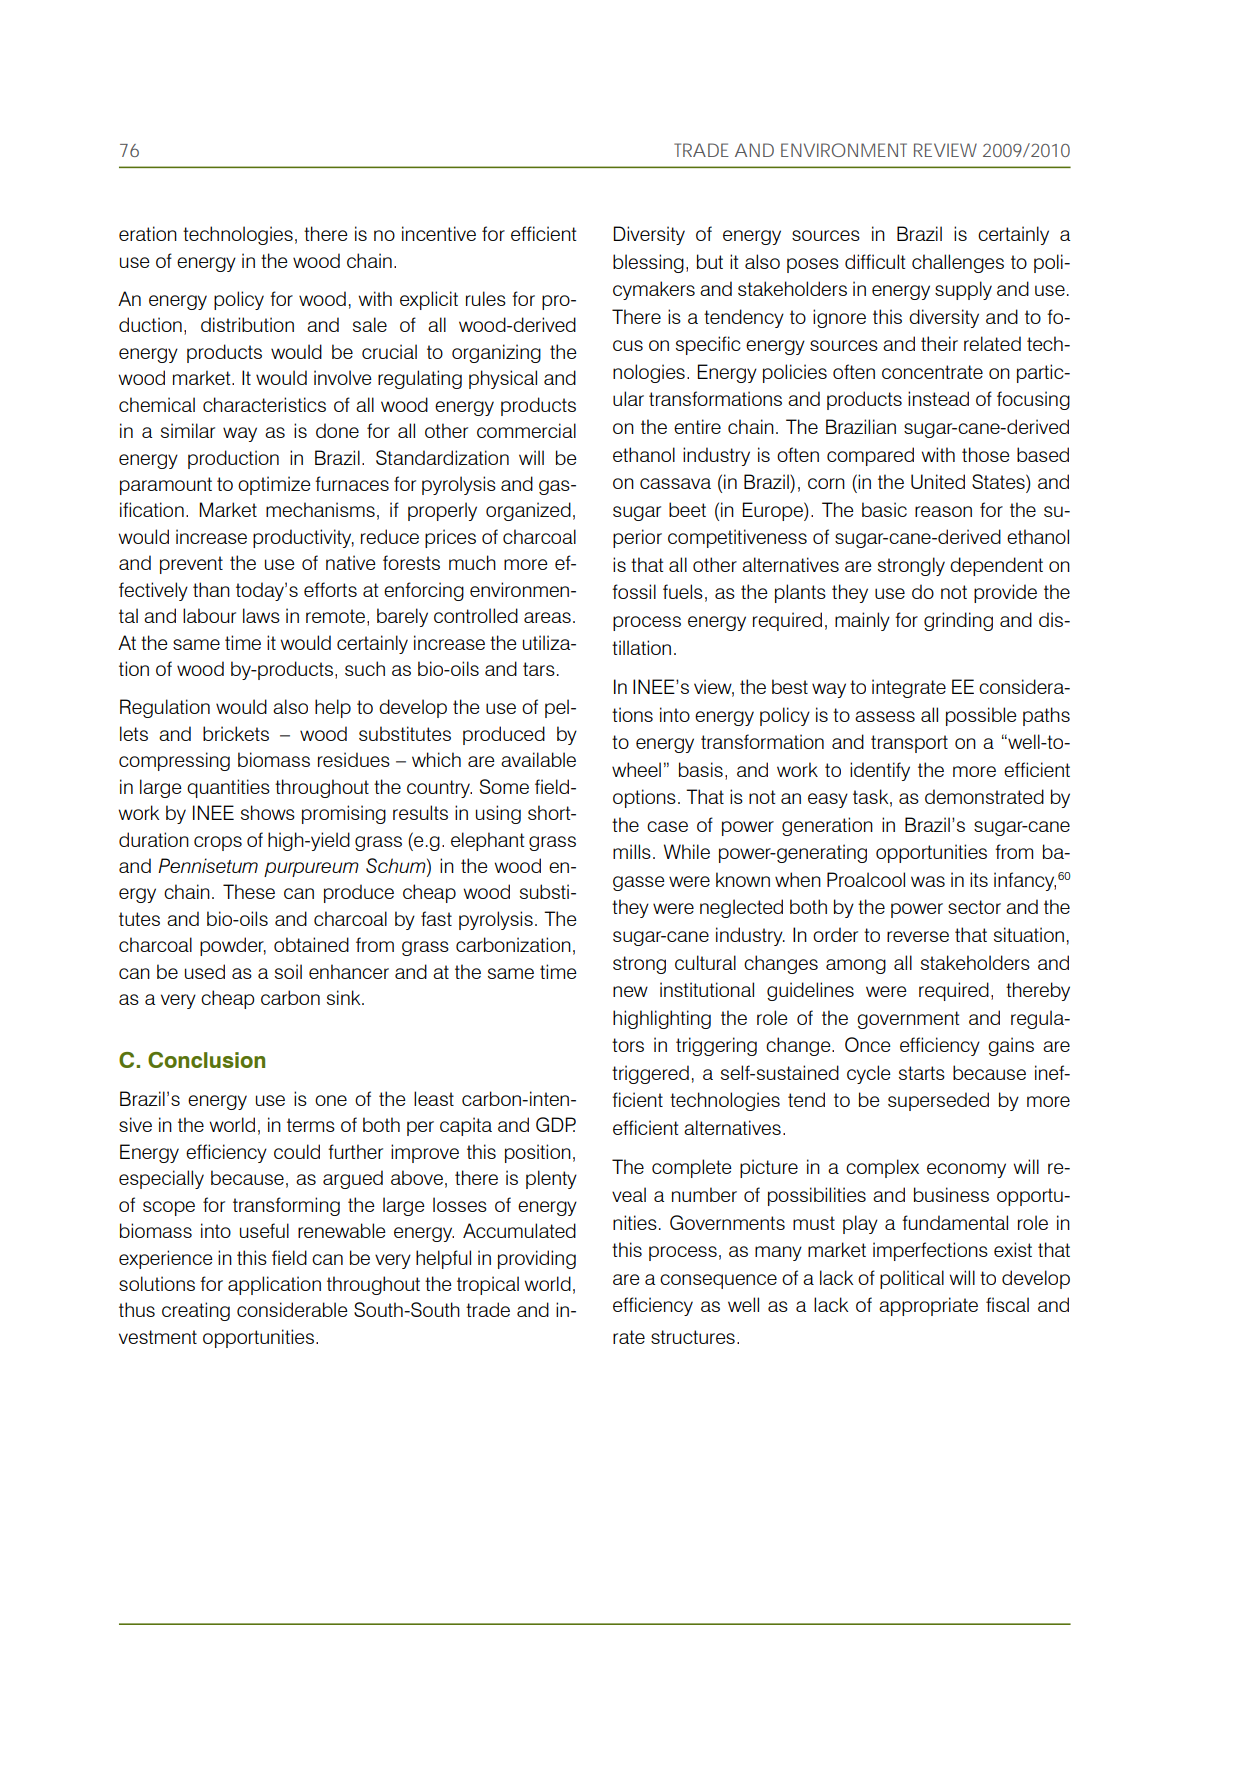  I want to click on reason, so click(943, 511).
